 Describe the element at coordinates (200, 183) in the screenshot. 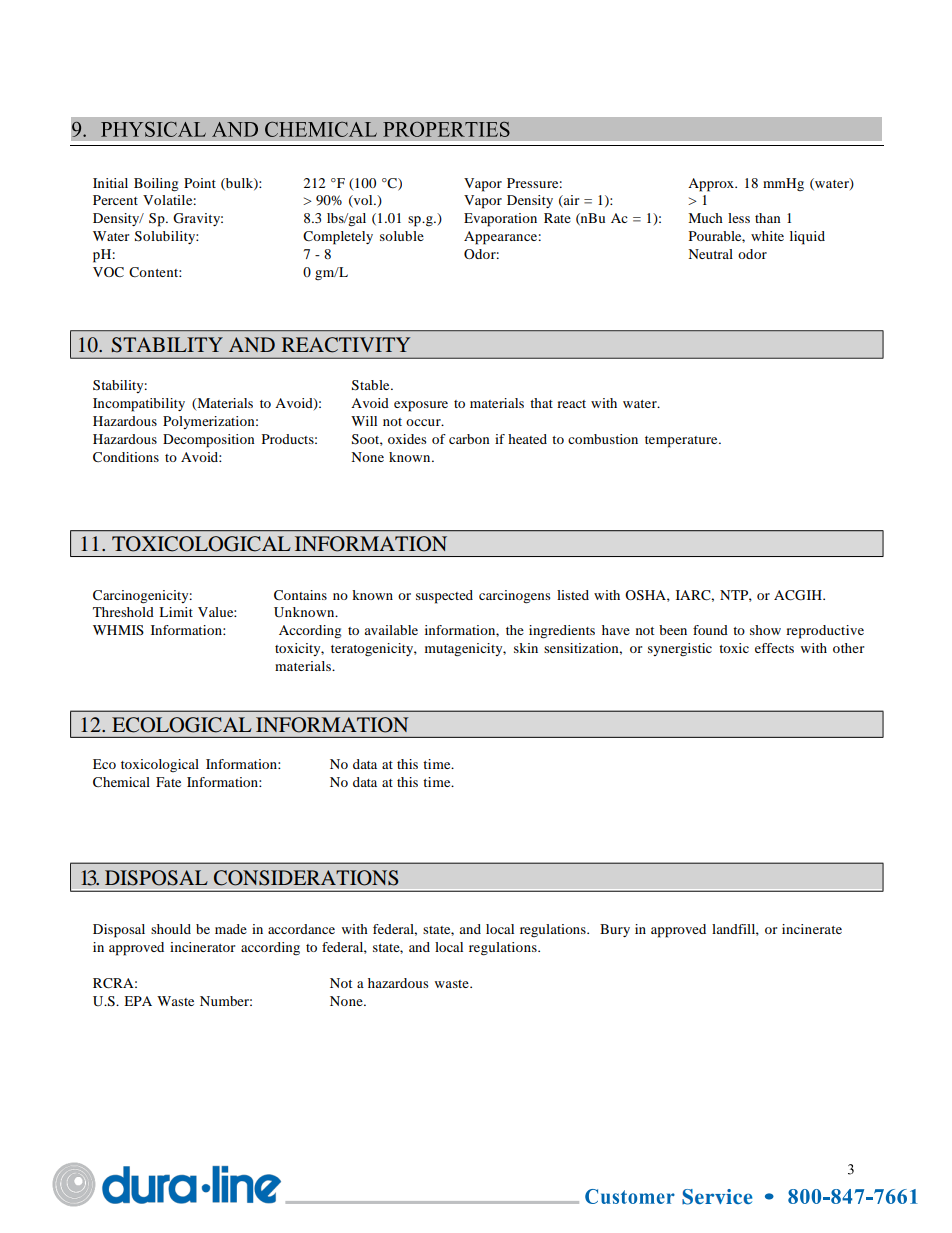

I see `Point` at that location.
